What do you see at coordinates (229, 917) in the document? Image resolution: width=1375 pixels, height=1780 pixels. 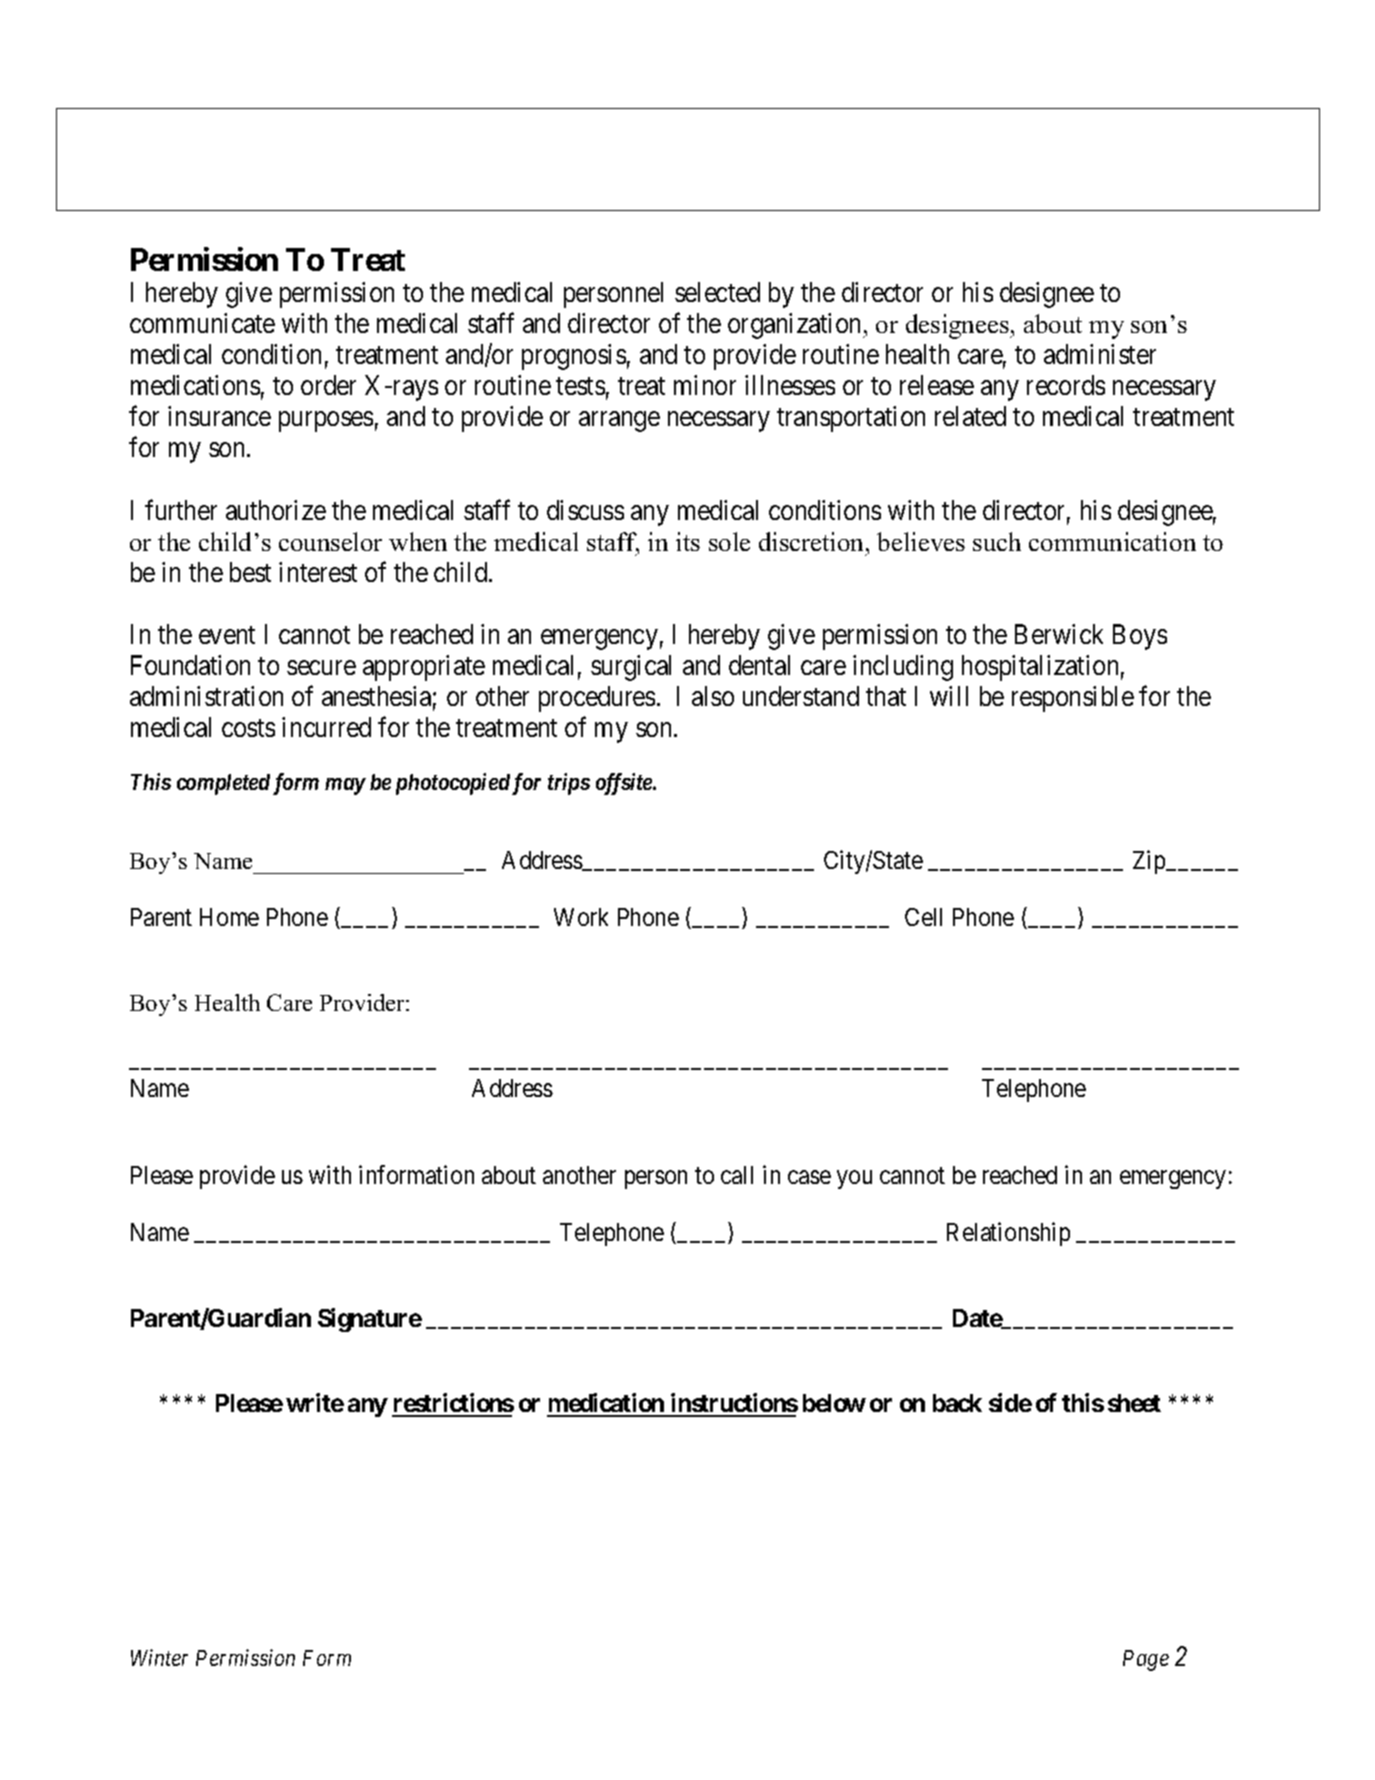 I see `Home` at bounding box center [229, 917].
